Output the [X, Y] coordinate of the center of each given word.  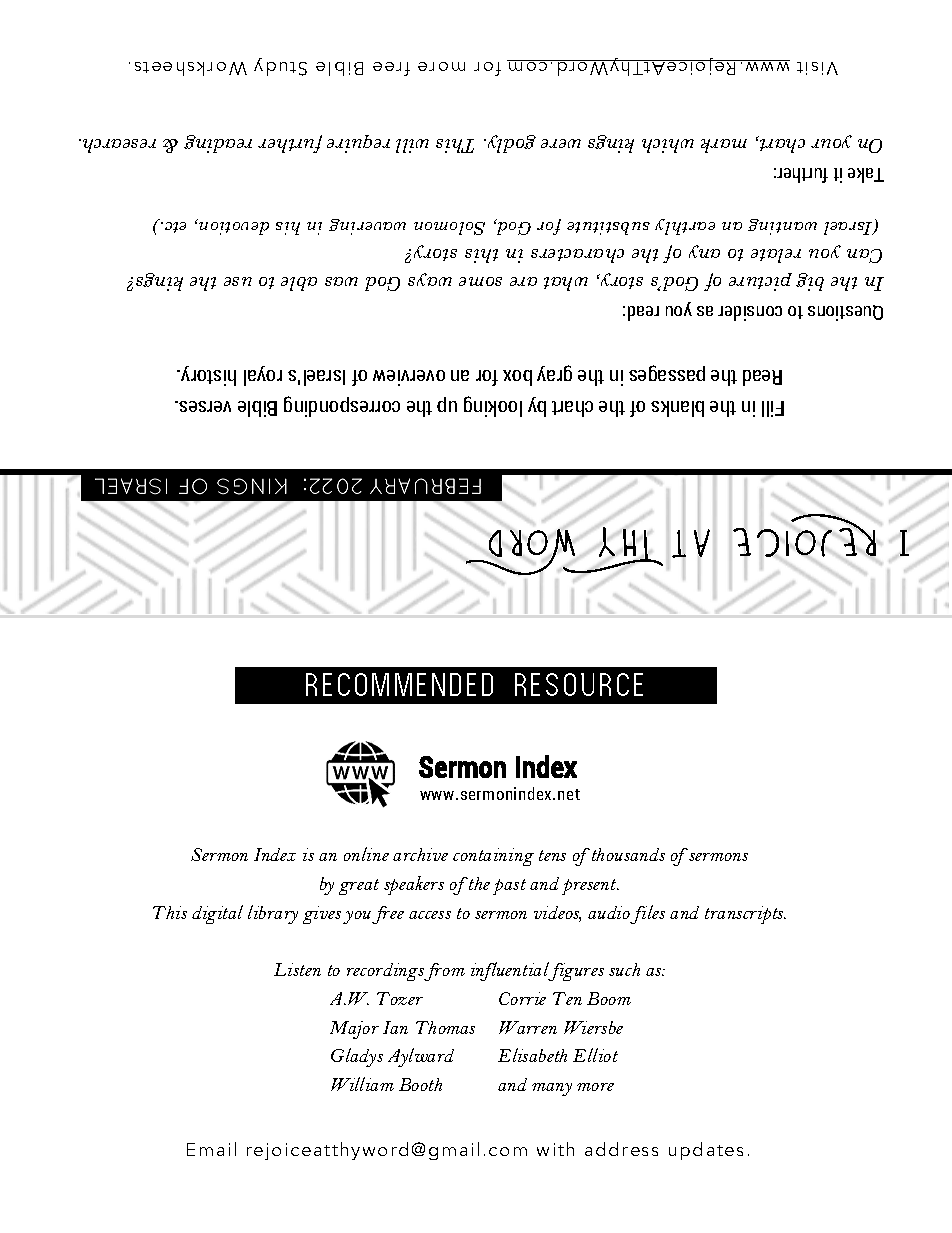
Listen [297, 969]
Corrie [522, 998]
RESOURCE [579, 684]
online [366, 854]
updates [706, 1151]
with [555, 1149]
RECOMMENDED [399, 684]
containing [493, 857]
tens [552, 855]
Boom [609, 998]
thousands [627, 854]
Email [211, 1149]
